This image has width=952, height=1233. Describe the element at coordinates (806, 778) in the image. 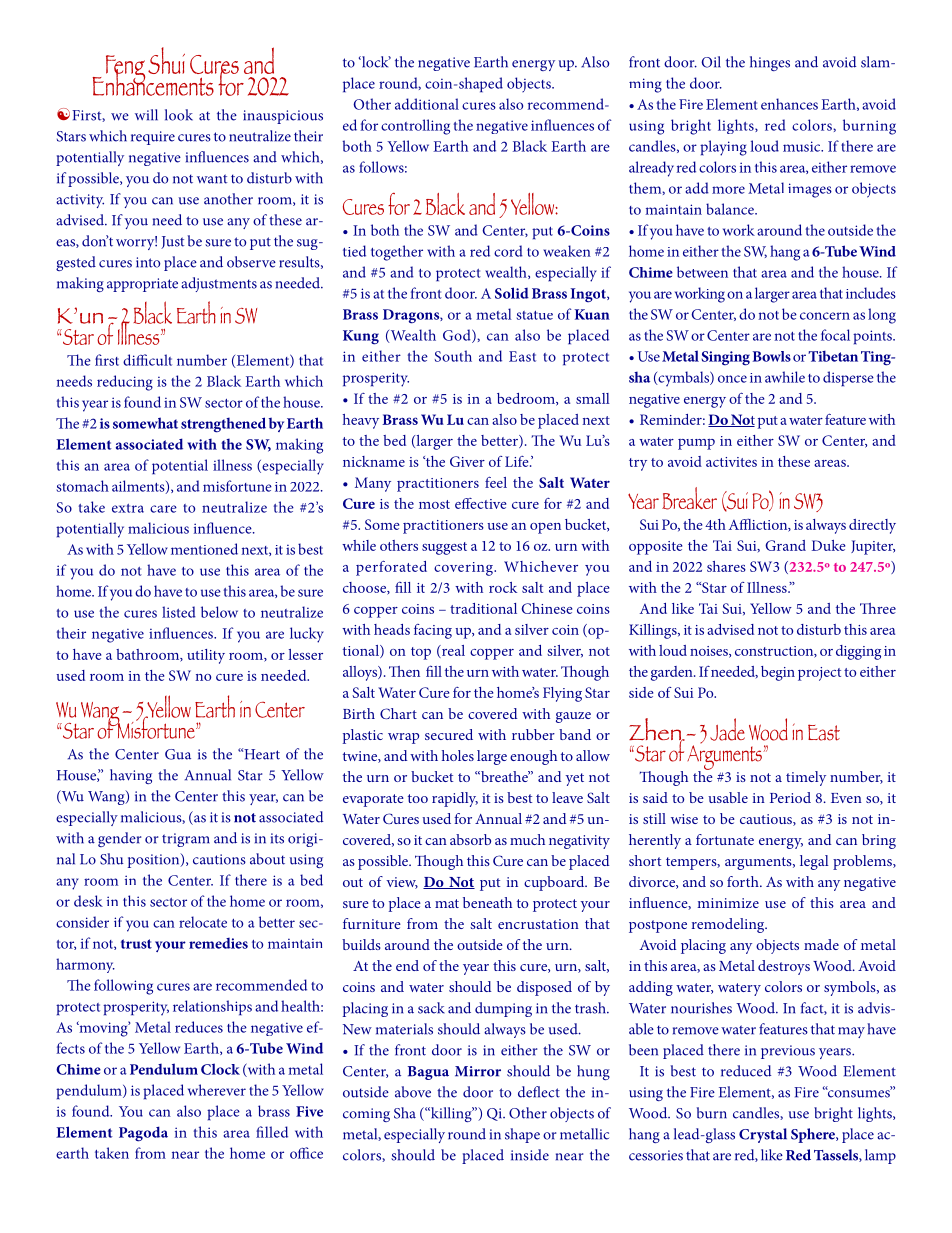

I see `timely` at that location.
